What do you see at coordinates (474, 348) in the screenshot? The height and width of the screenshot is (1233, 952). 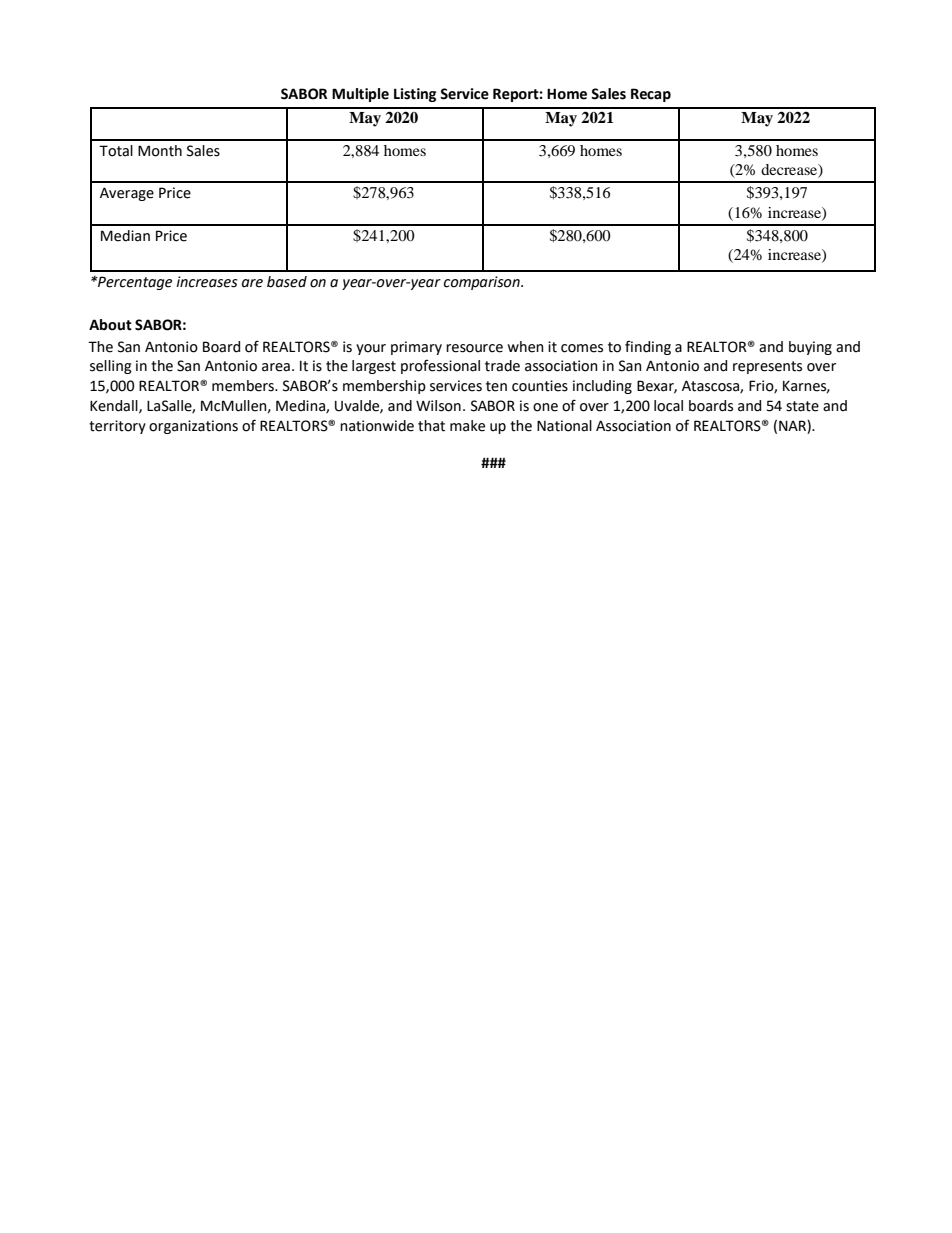 I see `resource` at bounding box center [474, 348].
